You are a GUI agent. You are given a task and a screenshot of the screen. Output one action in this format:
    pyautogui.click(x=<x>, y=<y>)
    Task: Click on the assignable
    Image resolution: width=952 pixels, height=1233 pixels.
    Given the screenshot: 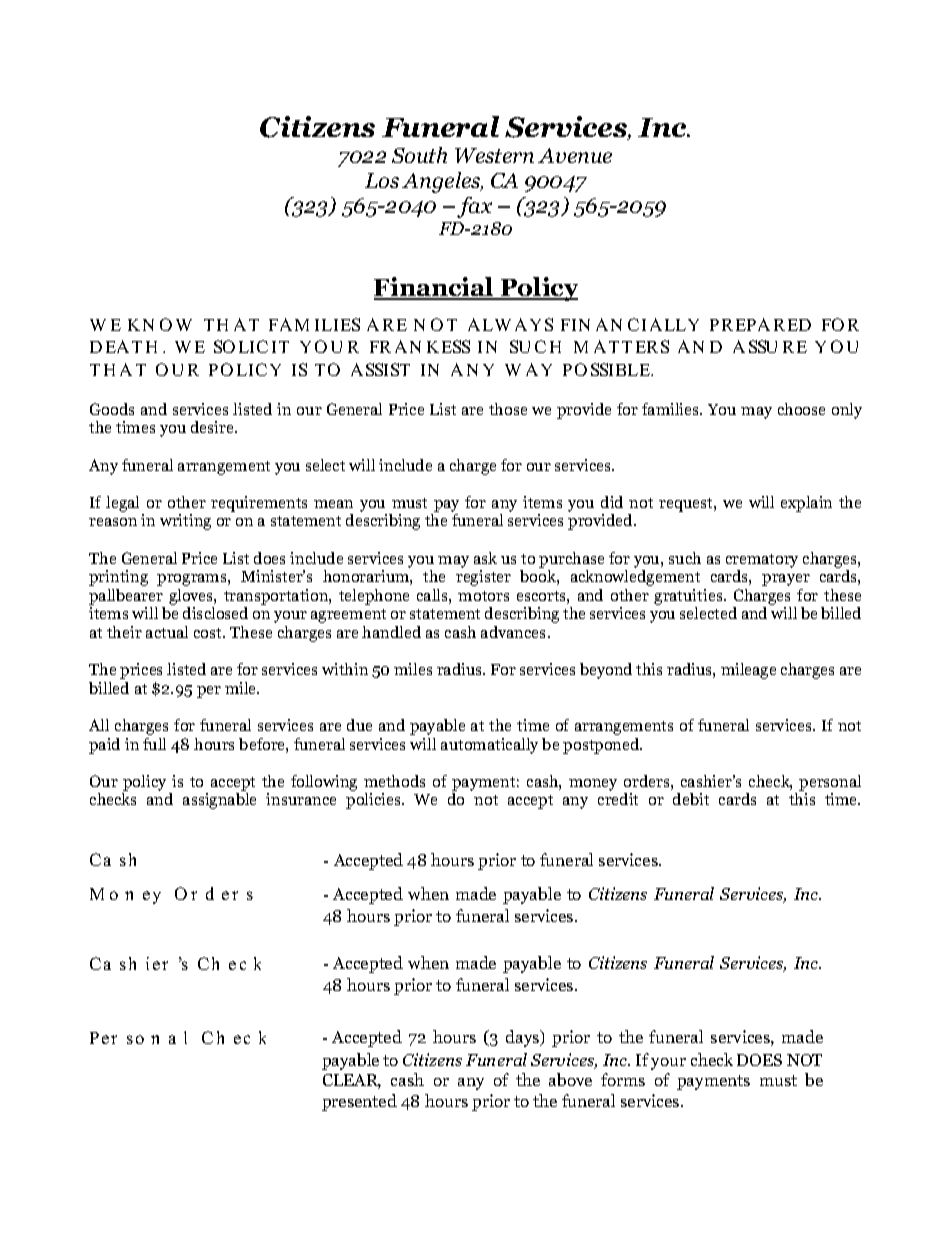 What is the action you would take?
    pyautogui.click(x=219, y=801)
